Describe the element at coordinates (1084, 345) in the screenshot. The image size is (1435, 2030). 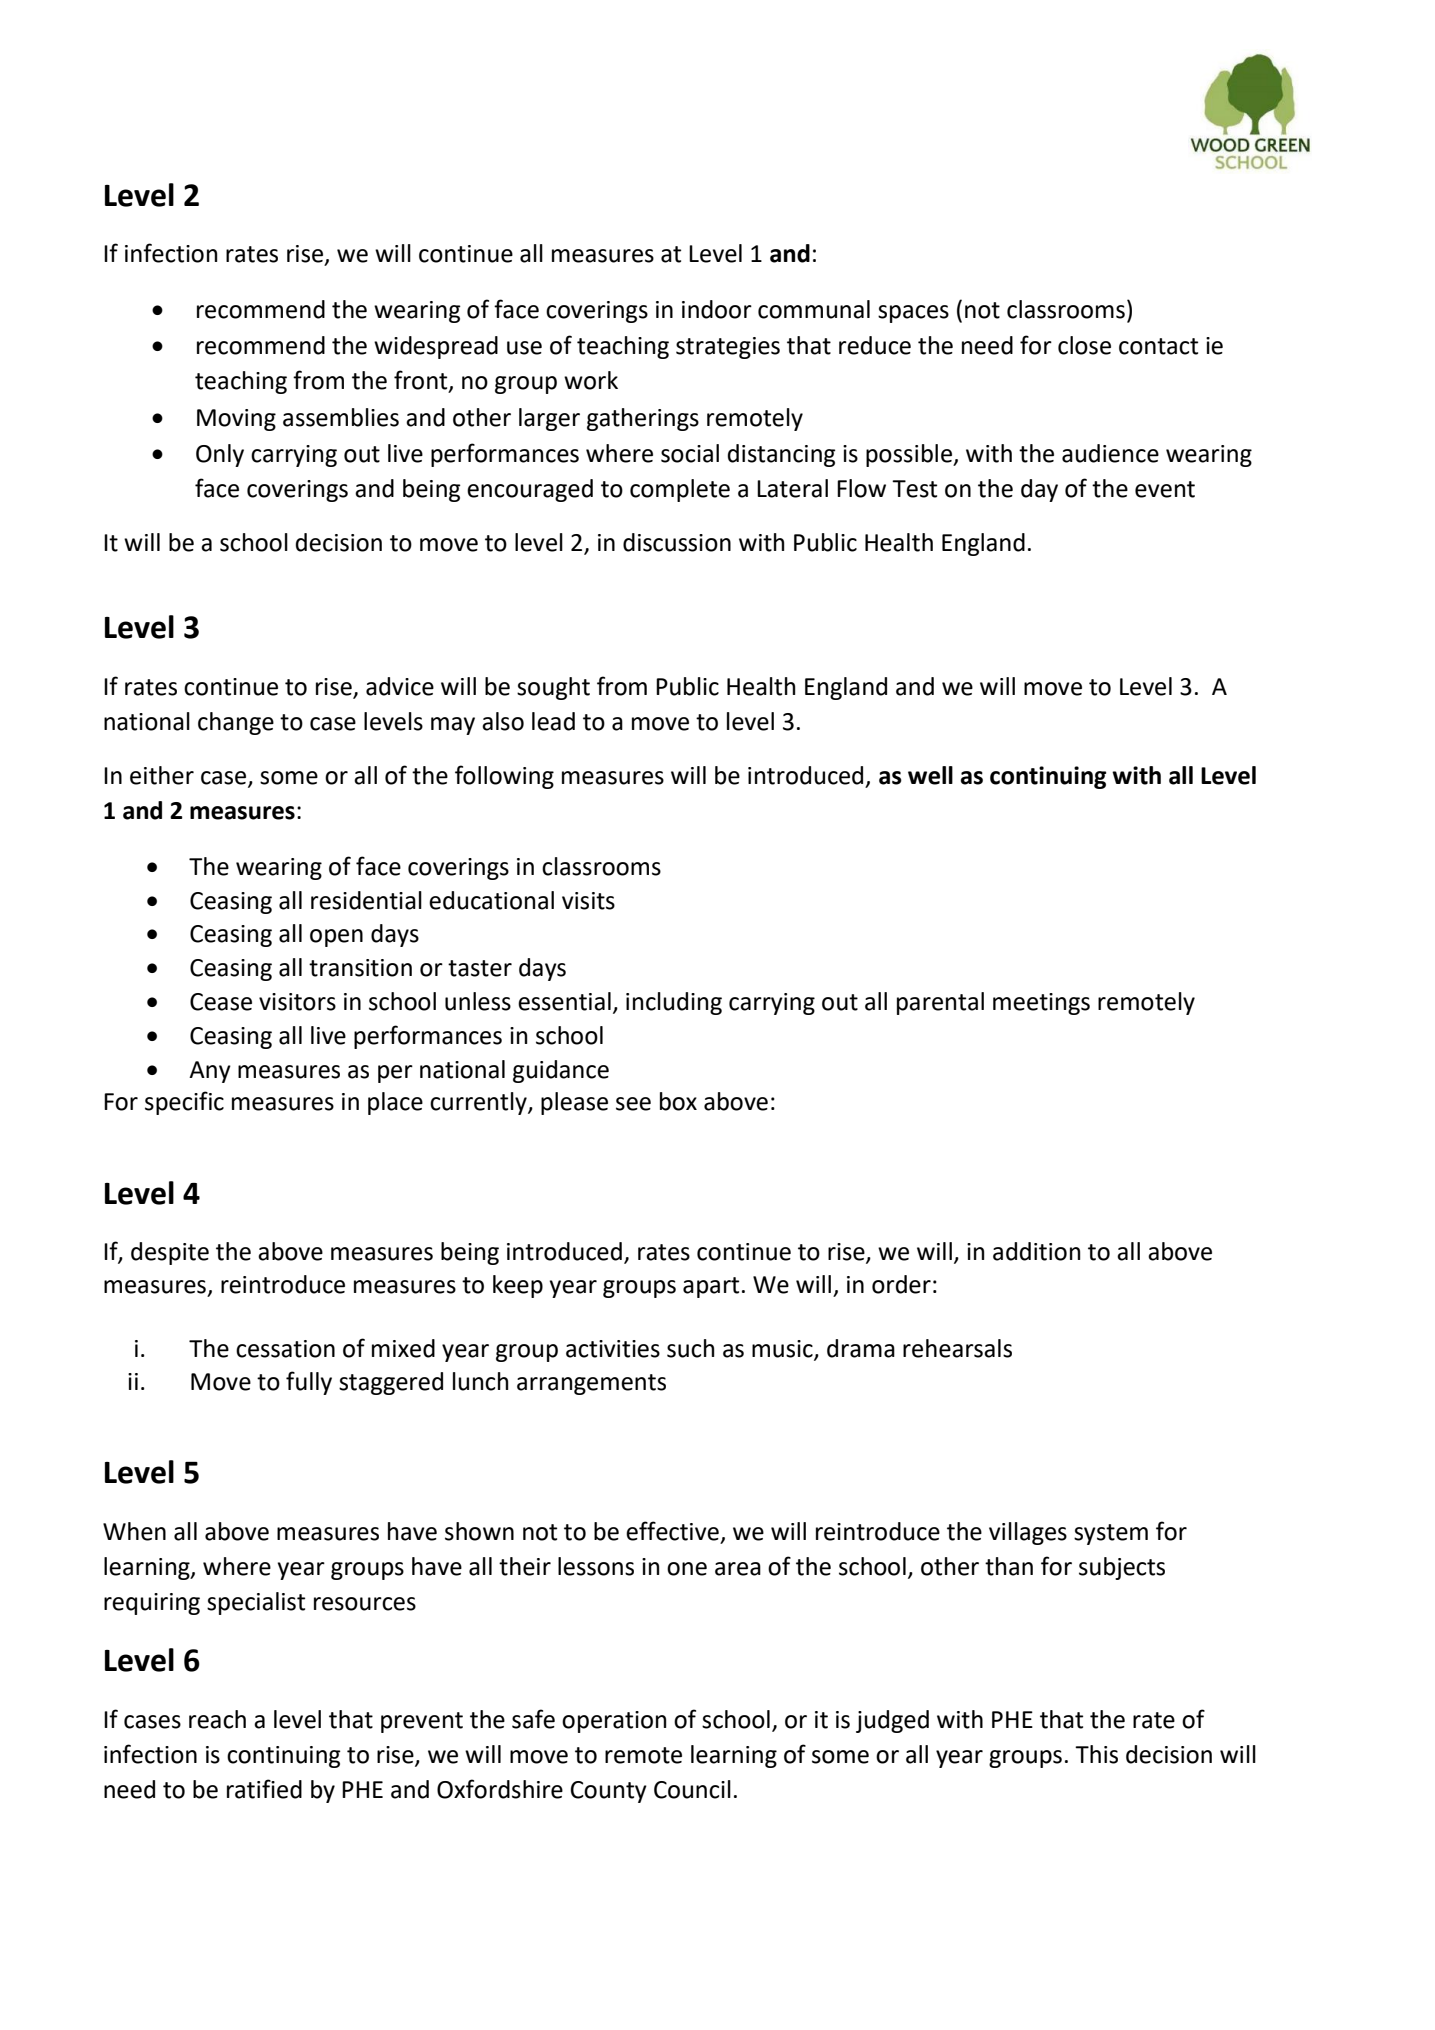
I see `close` at that location.
